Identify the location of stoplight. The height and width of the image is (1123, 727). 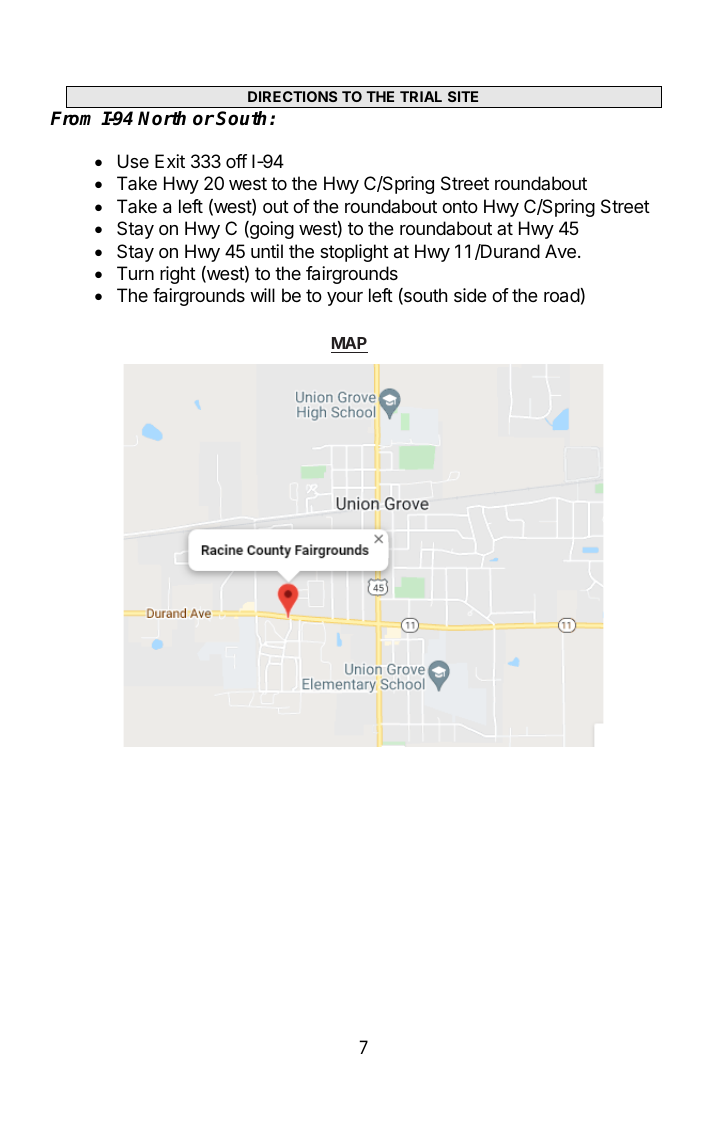
(354, 253).
